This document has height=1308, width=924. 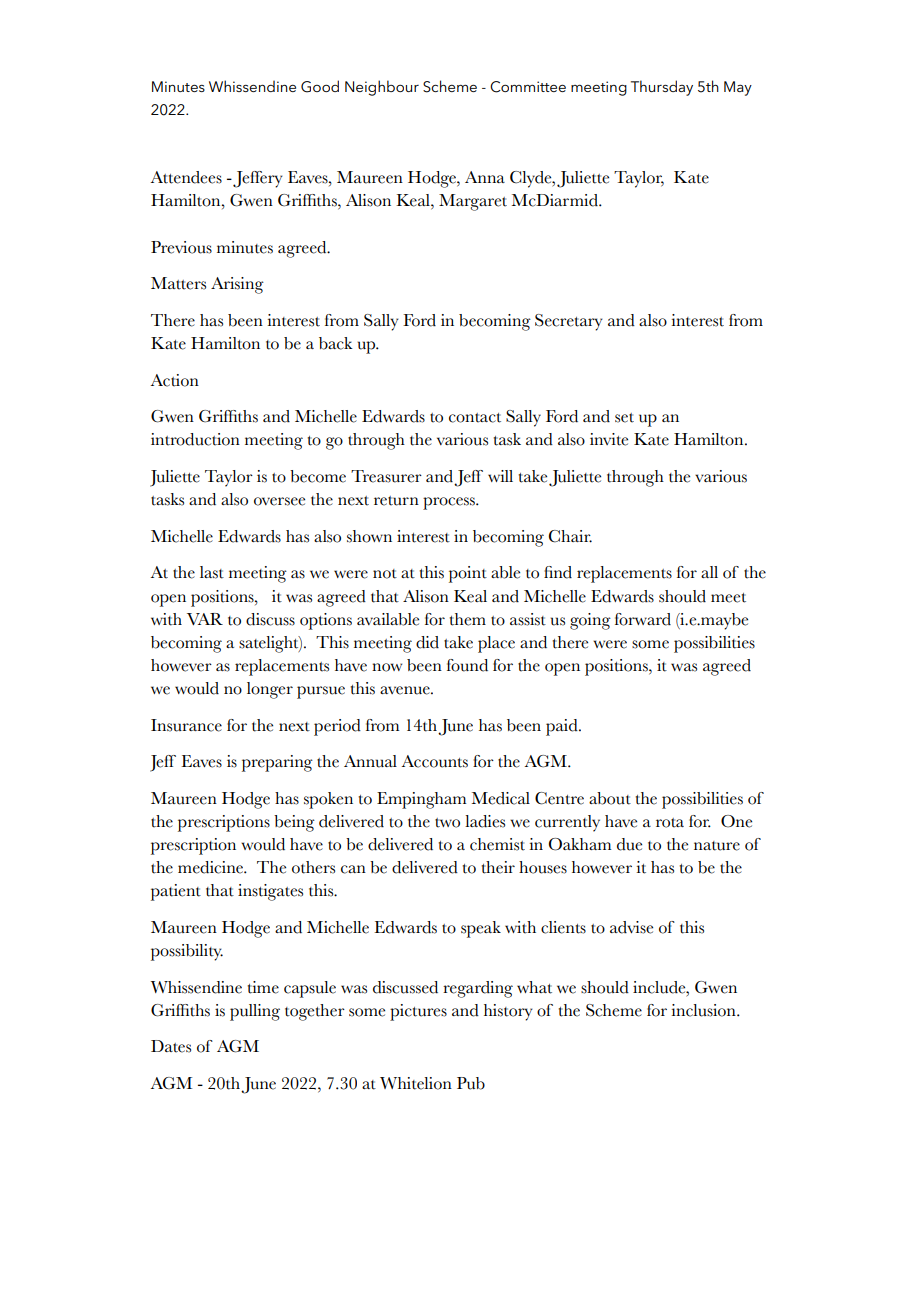 I want to click on preparing, so click(x=277, y=763).
